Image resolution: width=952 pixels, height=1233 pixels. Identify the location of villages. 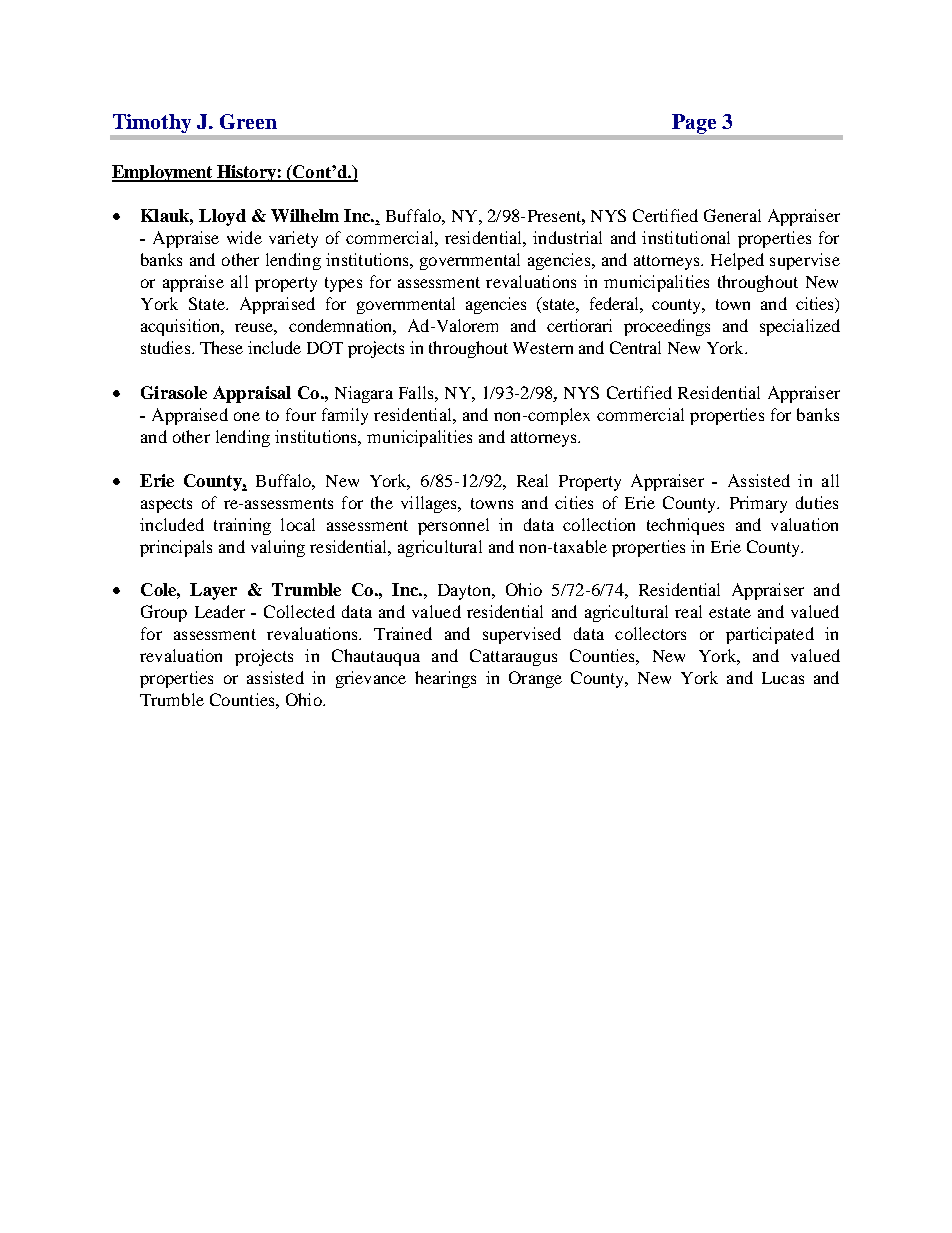
(430, 504).
